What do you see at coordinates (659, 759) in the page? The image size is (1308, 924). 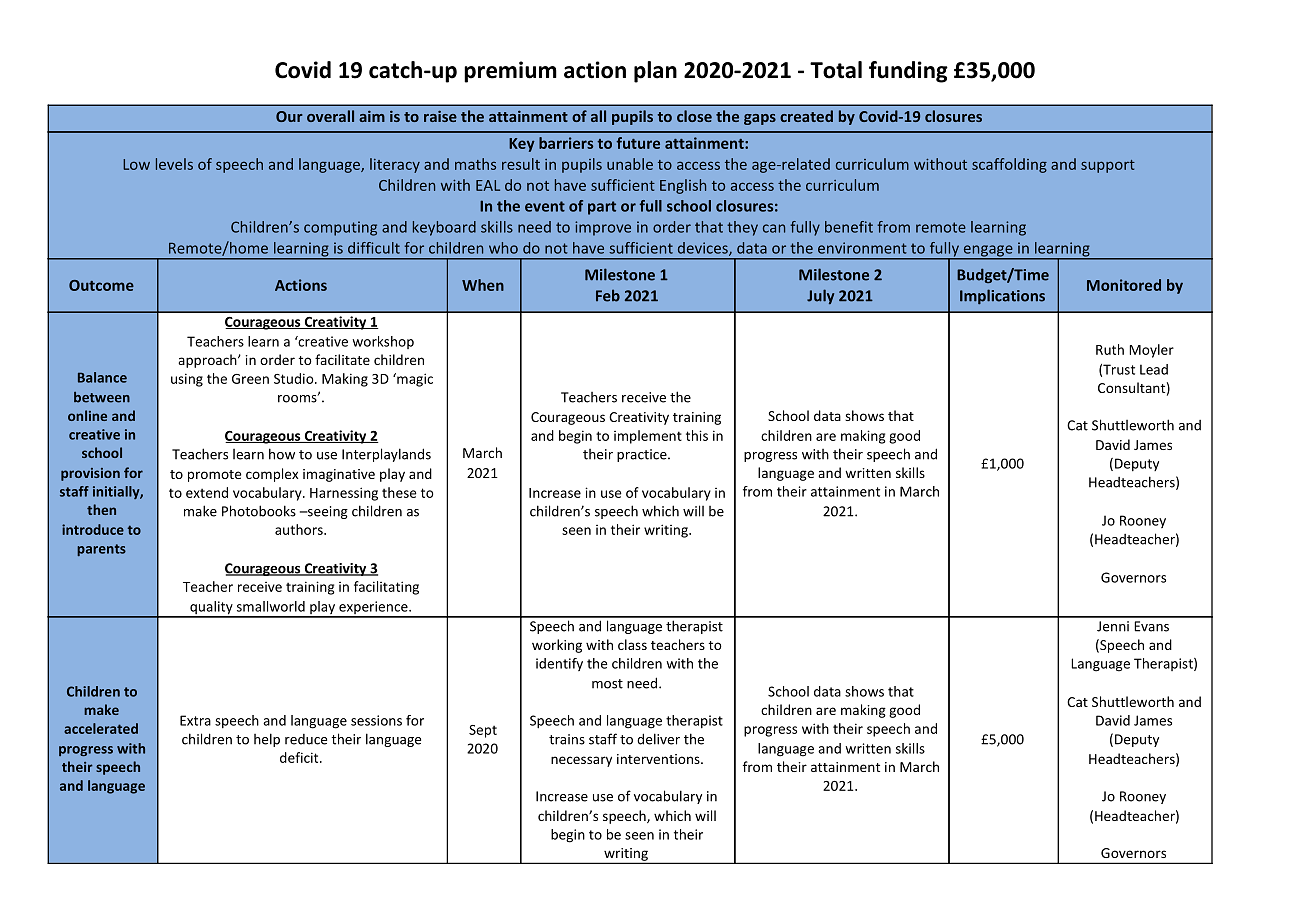 I see `interventions` at bounding box center [659, 759].
